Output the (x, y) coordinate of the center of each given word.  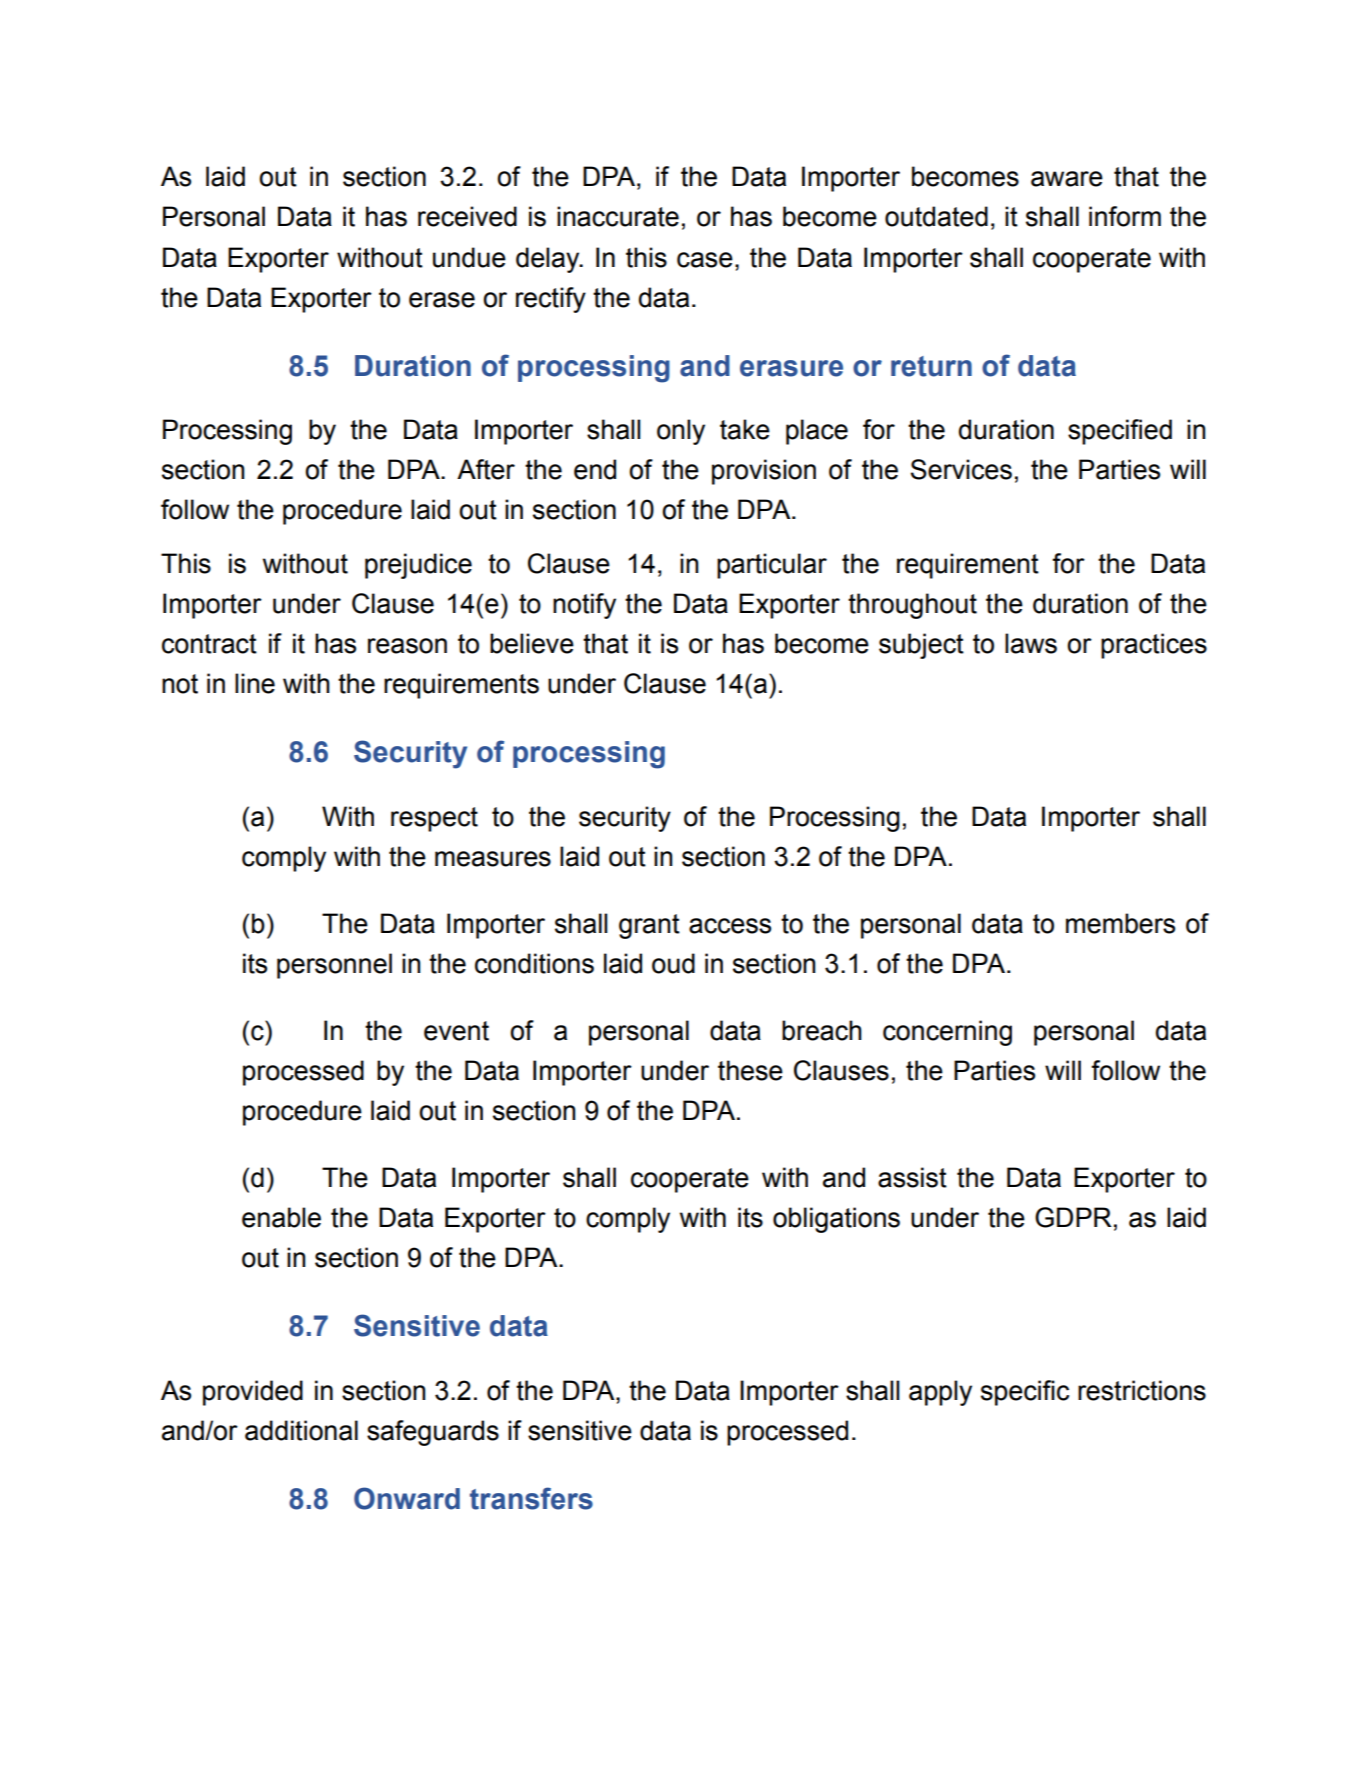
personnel (334, 966)
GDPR (1073, 1217)
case (705, 260)
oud (673, 963)
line (255, 683)
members (1120, 923)
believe (532, 643)
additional (301, 1430)
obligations (836, 1220)
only (681, 432)
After (486, 469)
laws (1031, 643)
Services (961, 469)
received (467, 216)
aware (1067, 179)
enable (281, 1217)
